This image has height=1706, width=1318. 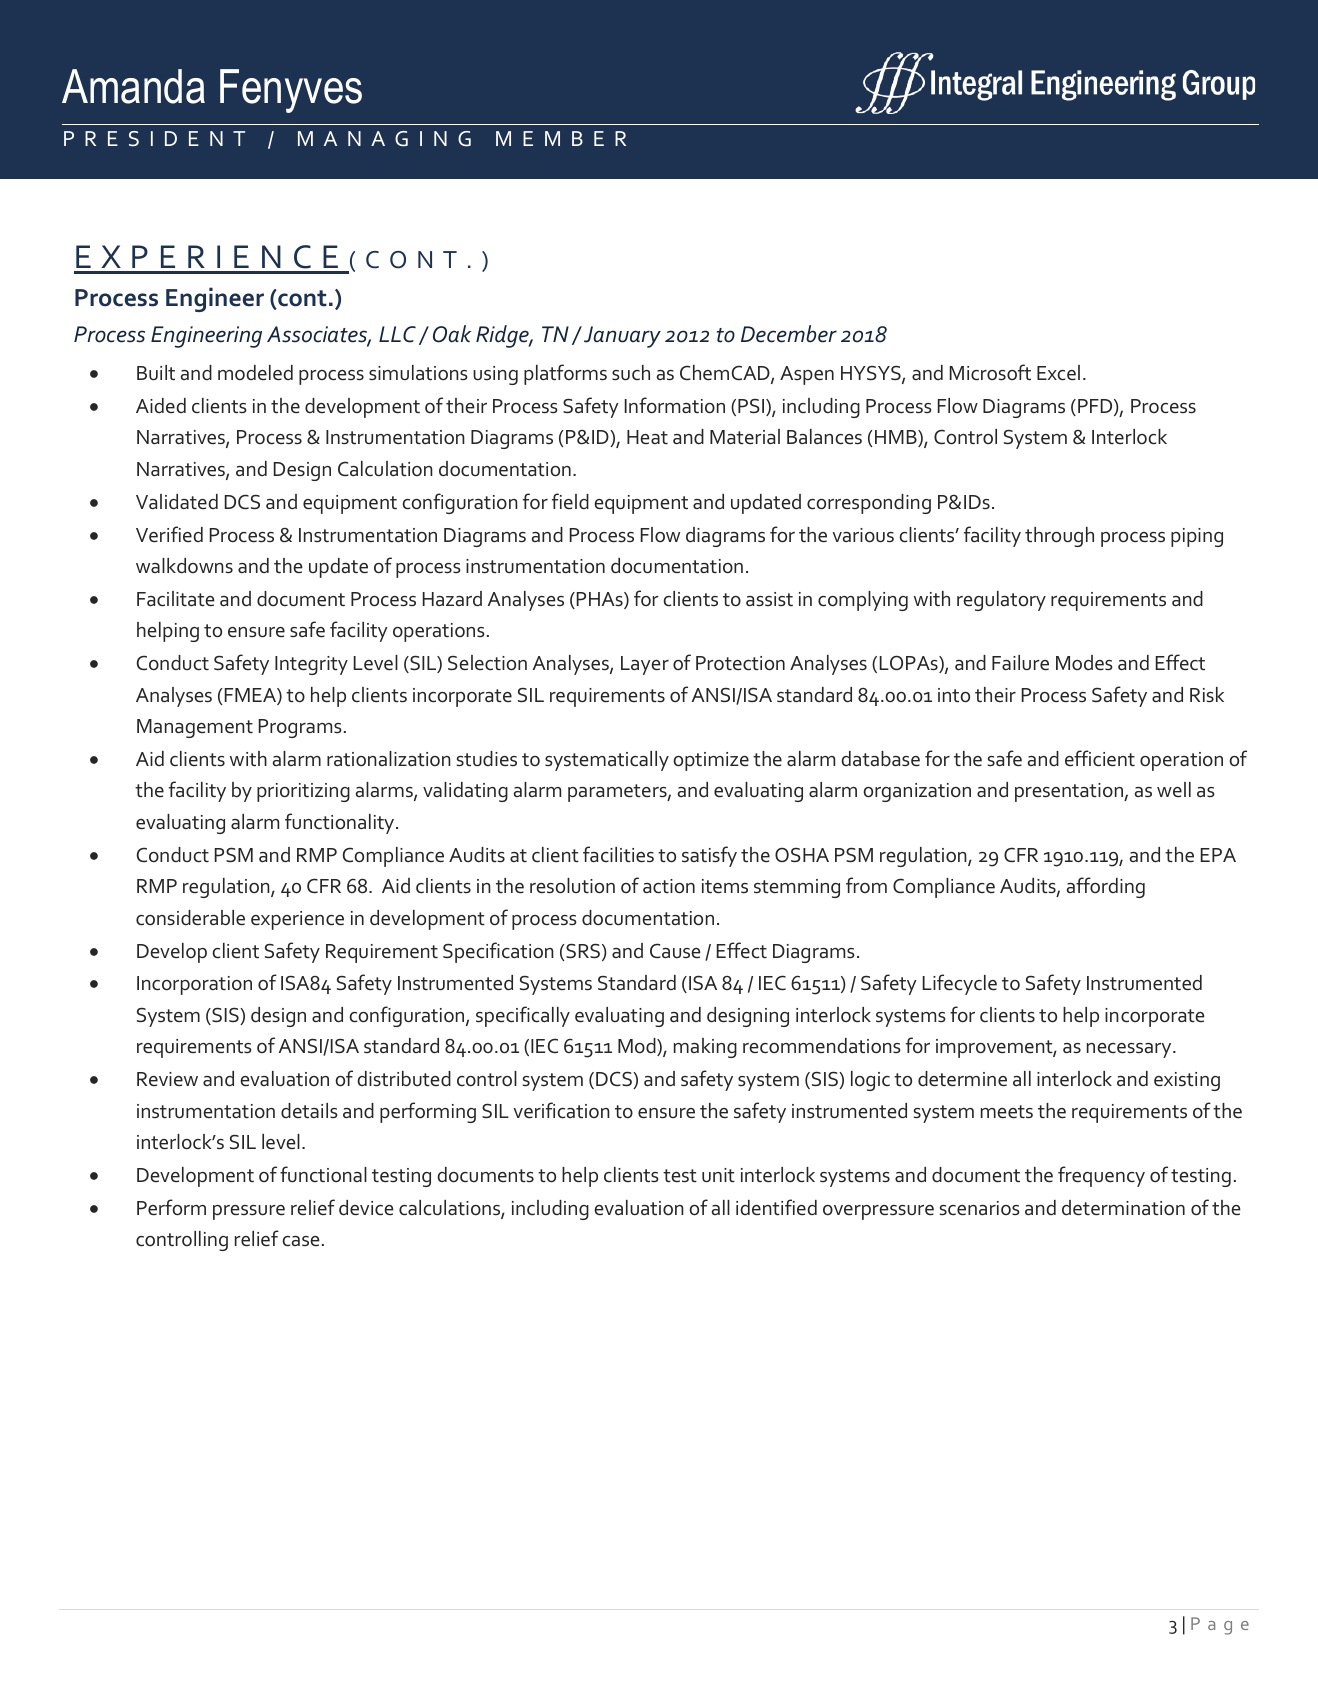 What do you see at coordinates (631, 373) in the image?
I see `such` at bounding box center [631, 373].
